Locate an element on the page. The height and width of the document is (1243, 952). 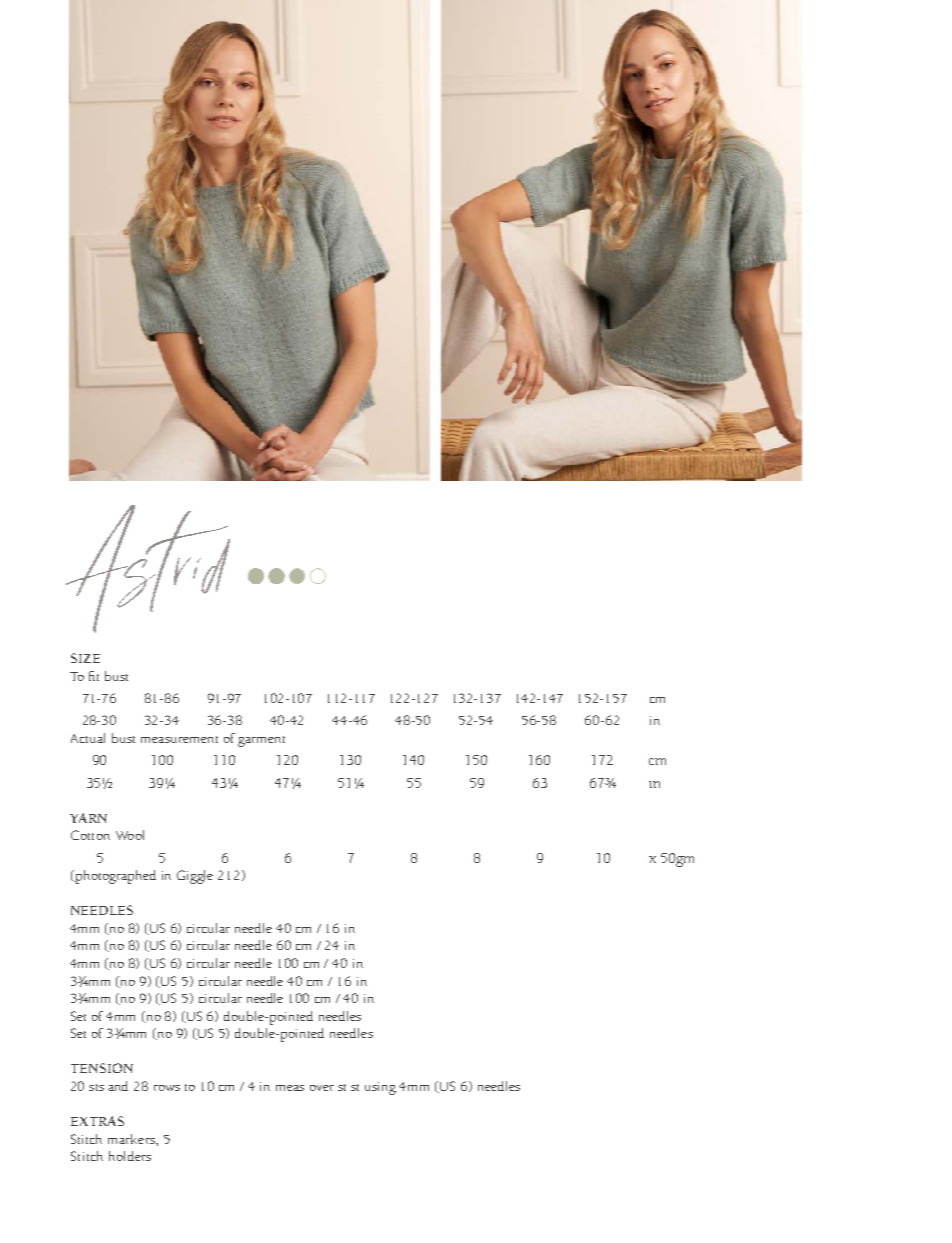
garment is located at coordinates (261, 741).
